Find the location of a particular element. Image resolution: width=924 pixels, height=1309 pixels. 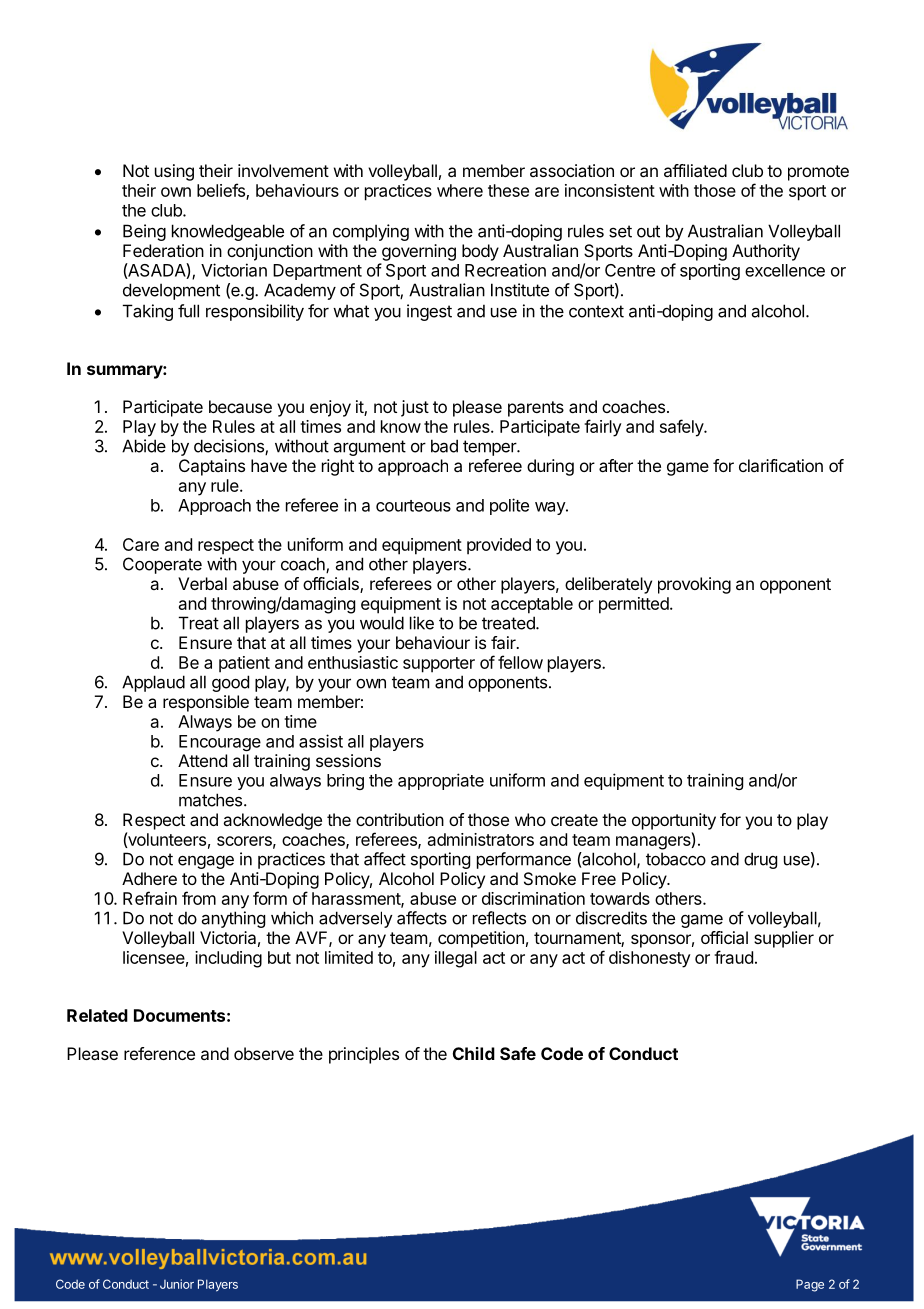

appropriate is located at coordinates (441, 781).
